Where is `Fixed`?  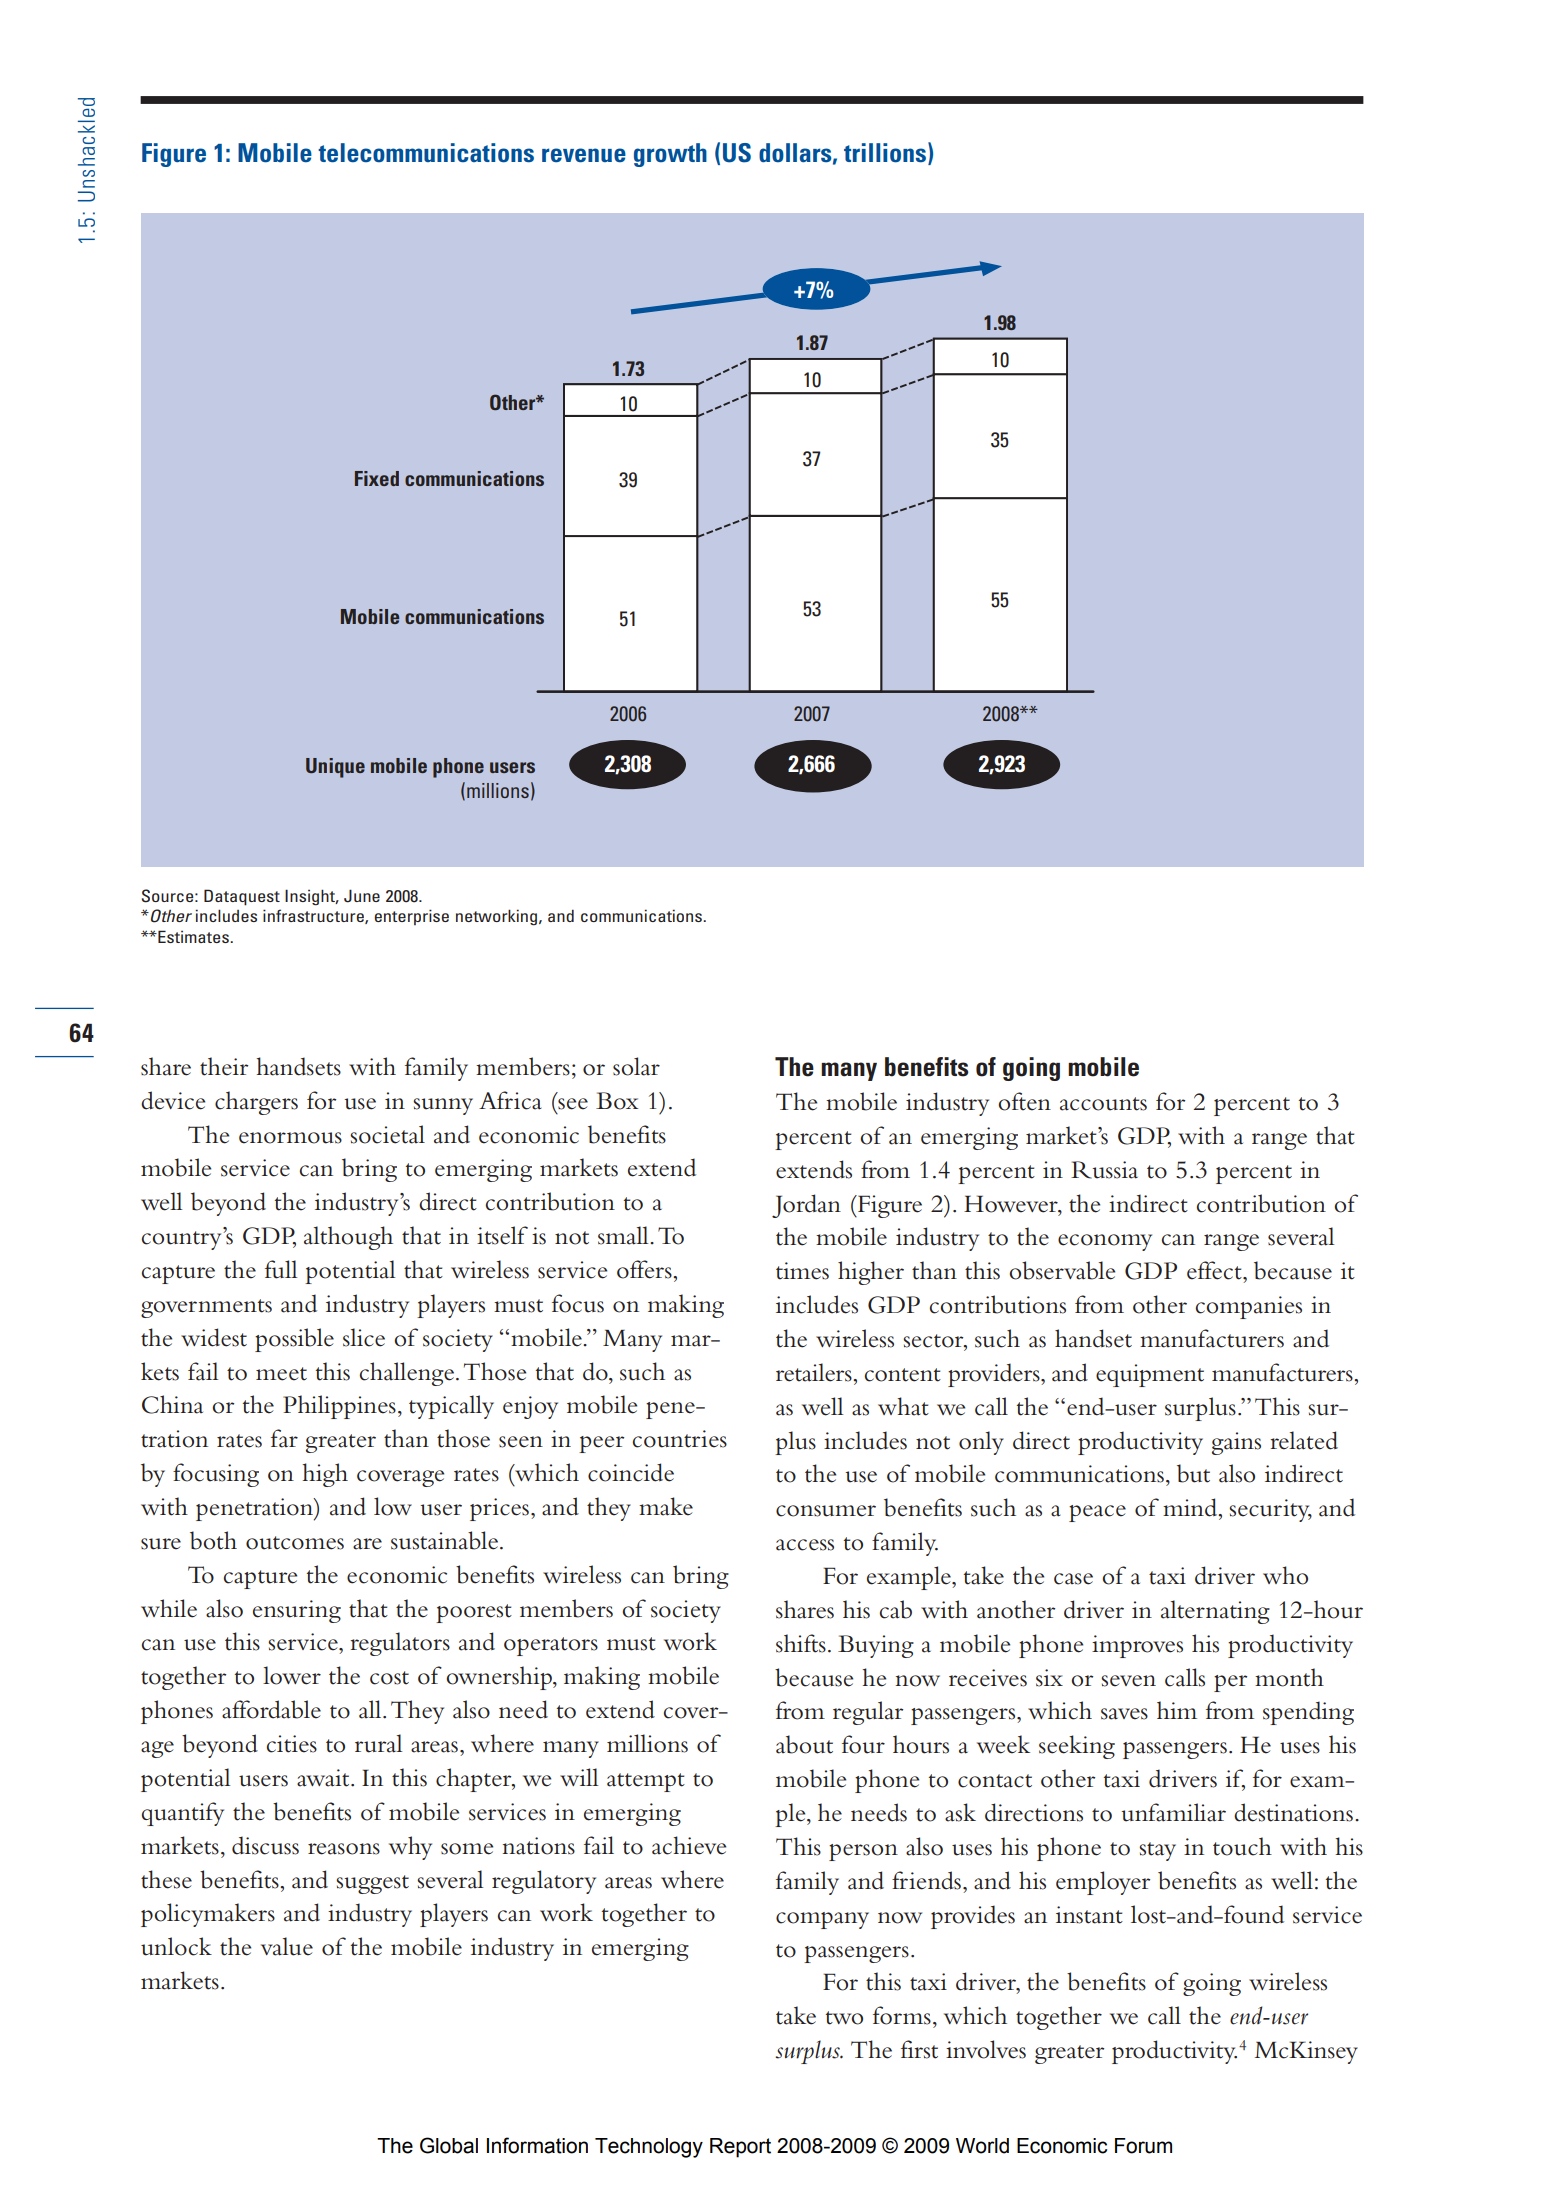
Fixed is located at coordinates (377, 478).
